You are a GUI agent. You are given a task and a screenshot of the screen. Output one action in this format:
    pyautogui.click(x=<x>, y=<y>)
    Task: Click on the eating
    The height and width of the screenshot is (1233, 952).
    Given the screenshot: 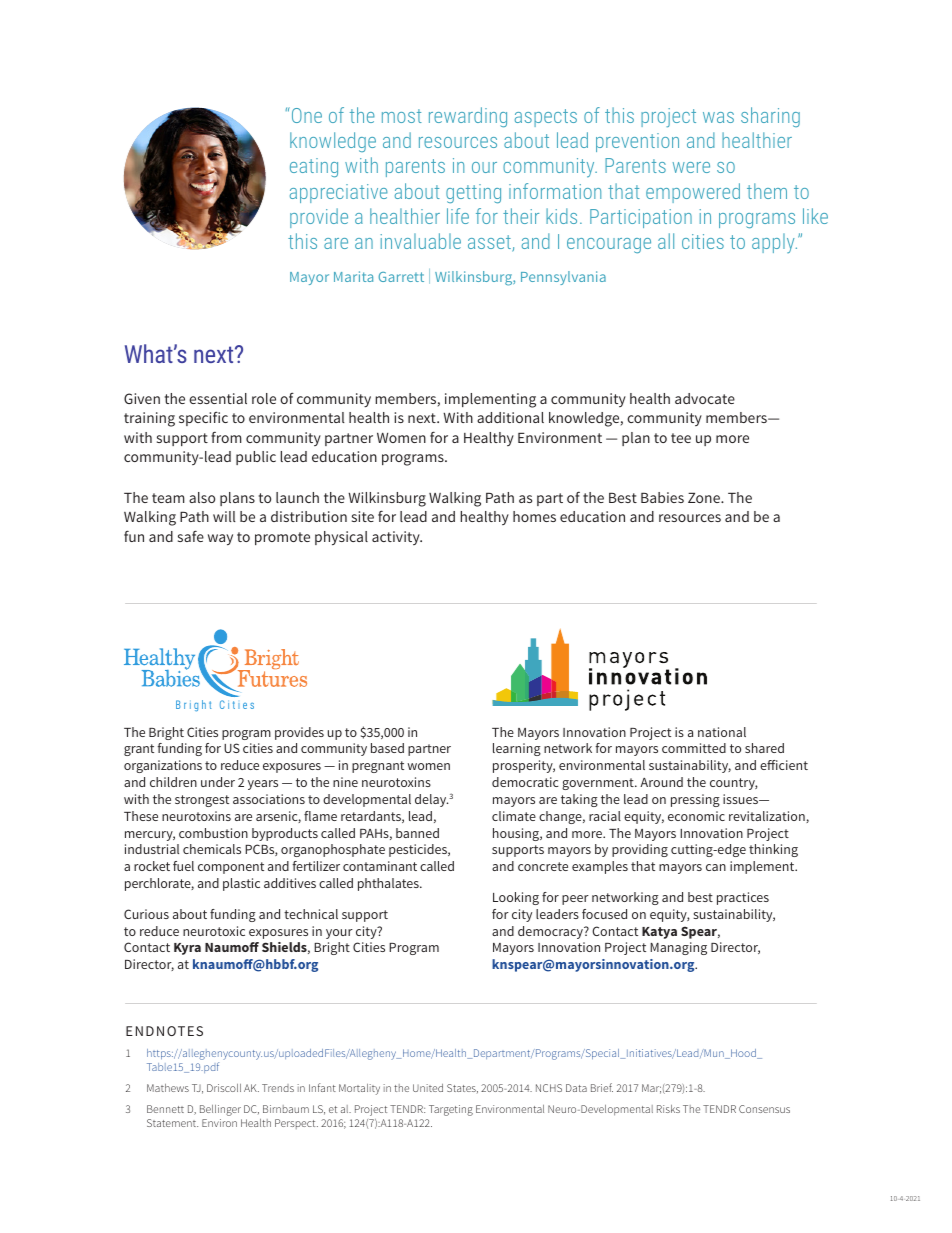 What is the action you would take?
    pyautogui.click(x=314, y=167)
